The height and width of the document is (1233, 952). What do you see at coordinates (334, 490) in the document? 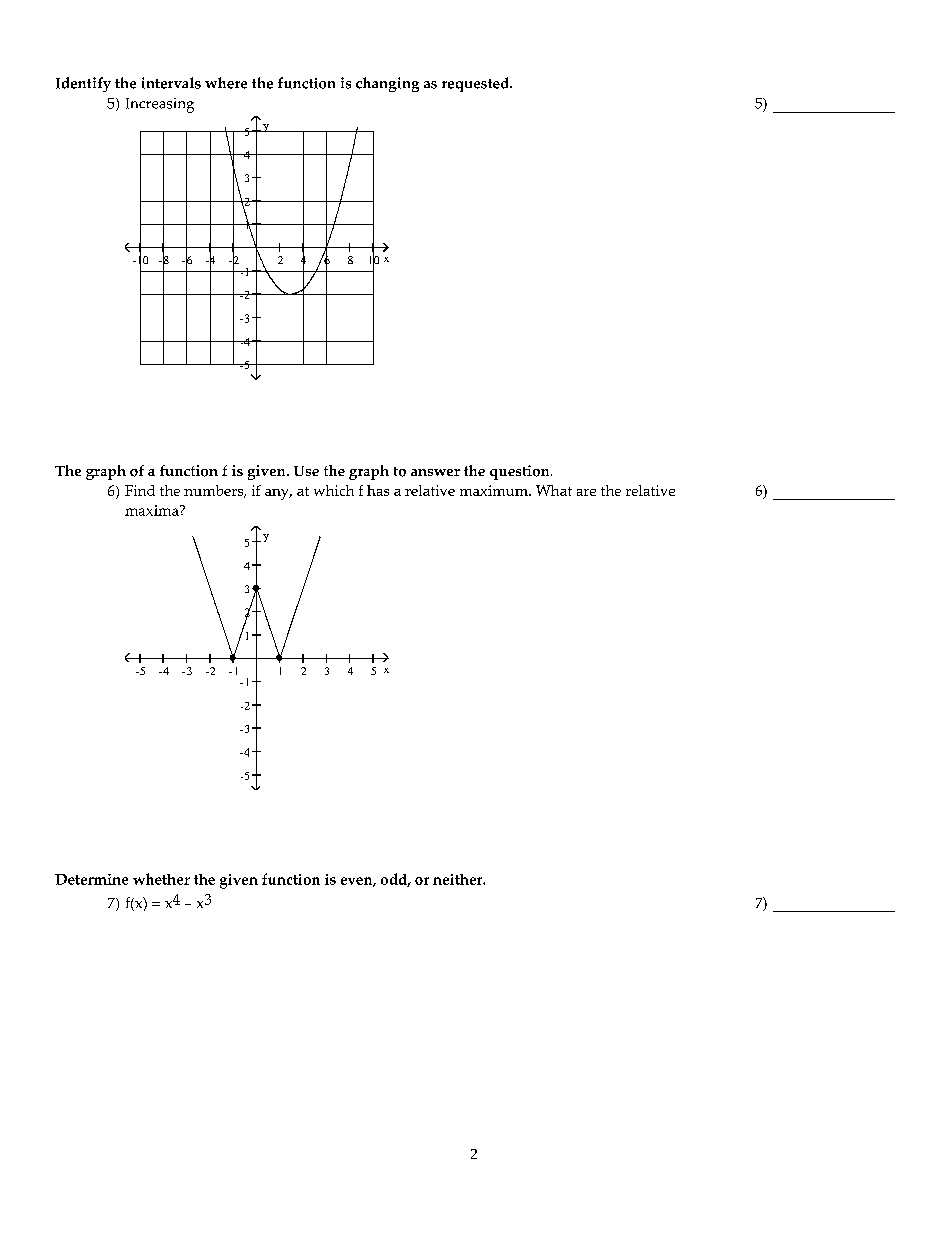
I see `which` at bounding box center [334, 490].
